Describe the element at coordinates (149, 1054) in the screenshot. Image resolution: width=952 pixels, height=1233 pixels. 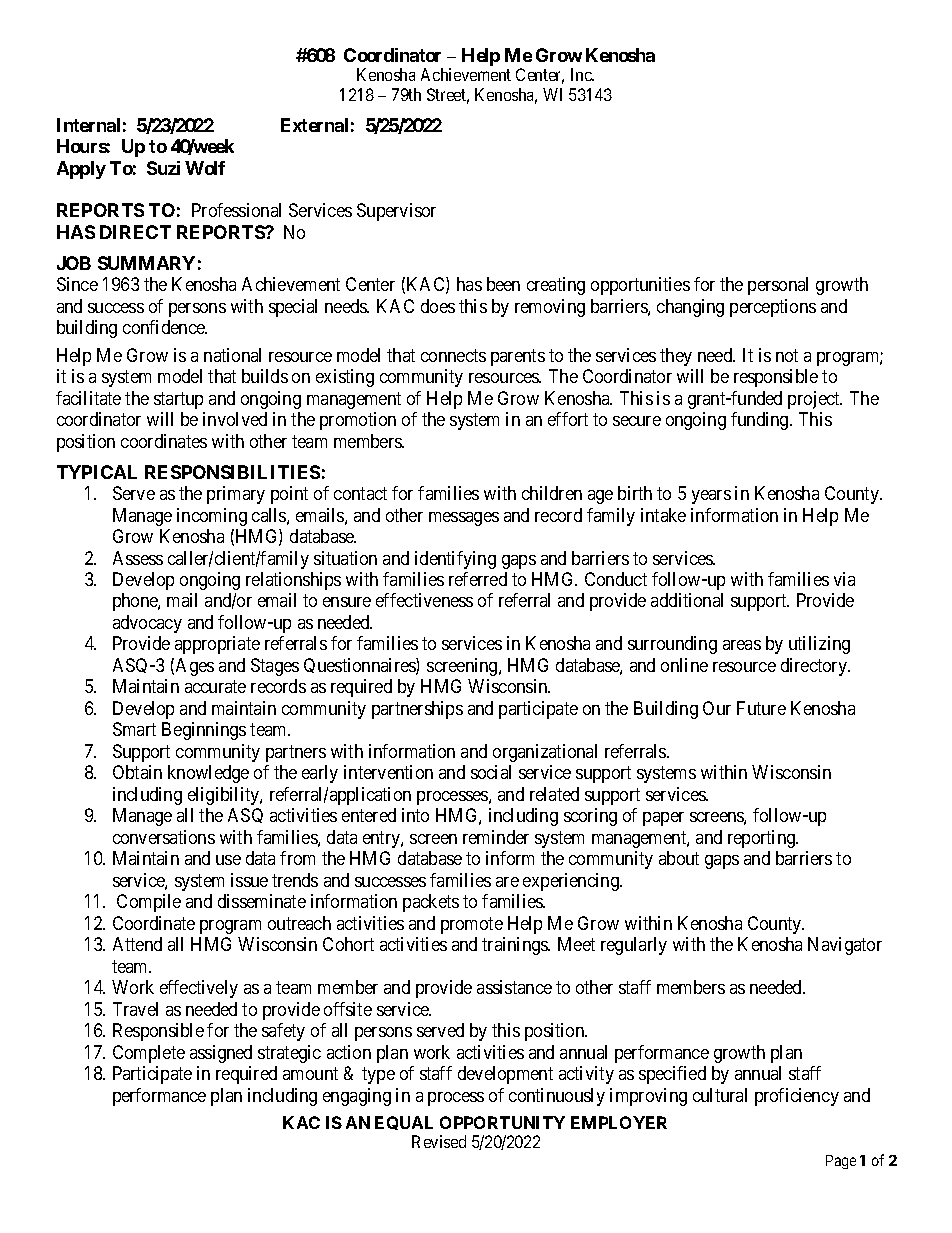
I see `Complete` at that location.
